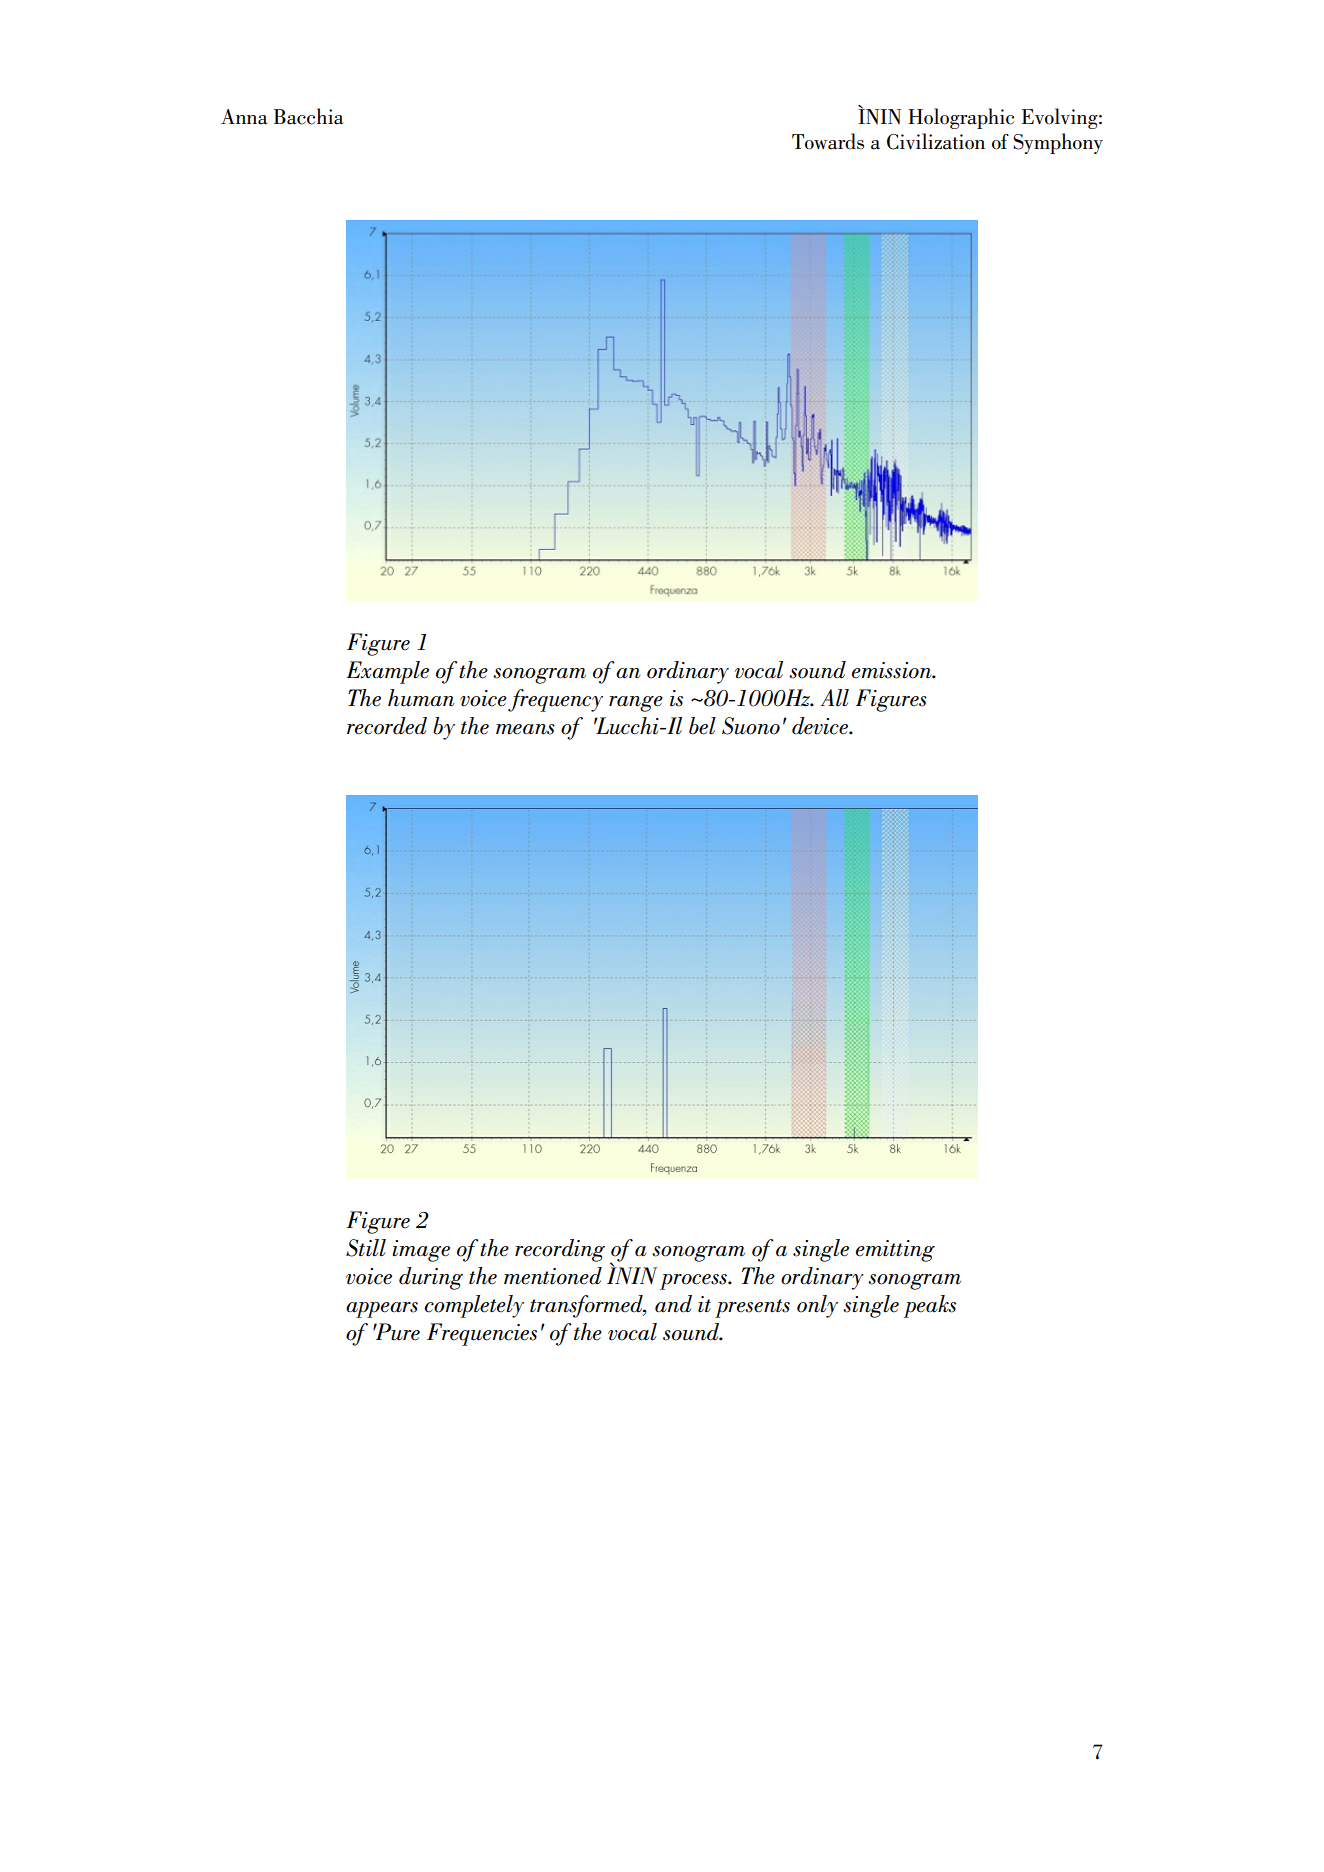 Image resolution: width=1324 pixels, height=1872 pixels. Describe the element at coordinates (702, 726) in the screenshot. I see `bel` at that location.
